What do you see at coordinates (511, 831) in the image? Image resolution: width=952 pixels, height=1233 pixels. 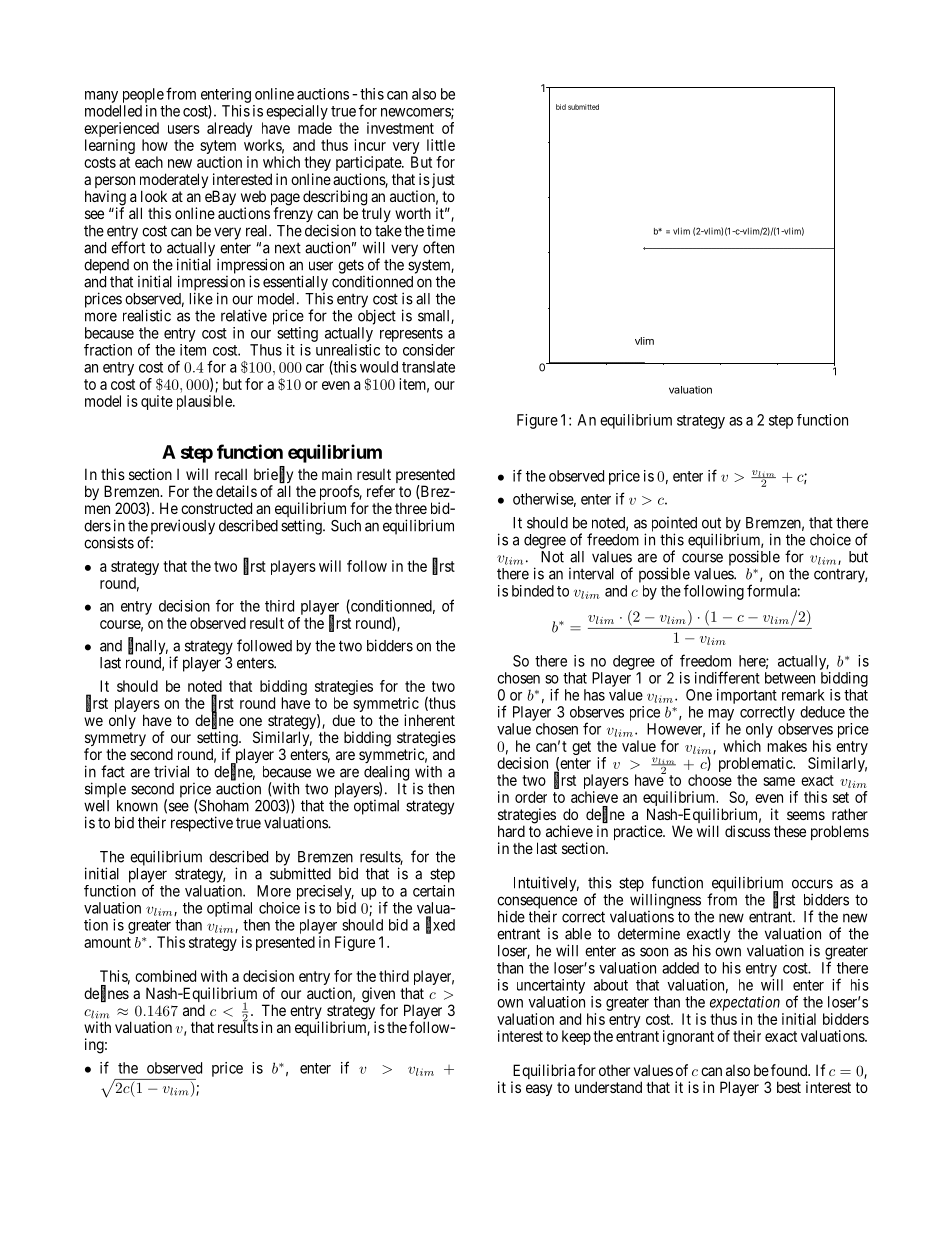 I see `hard` at bounding box center [511, 831].
